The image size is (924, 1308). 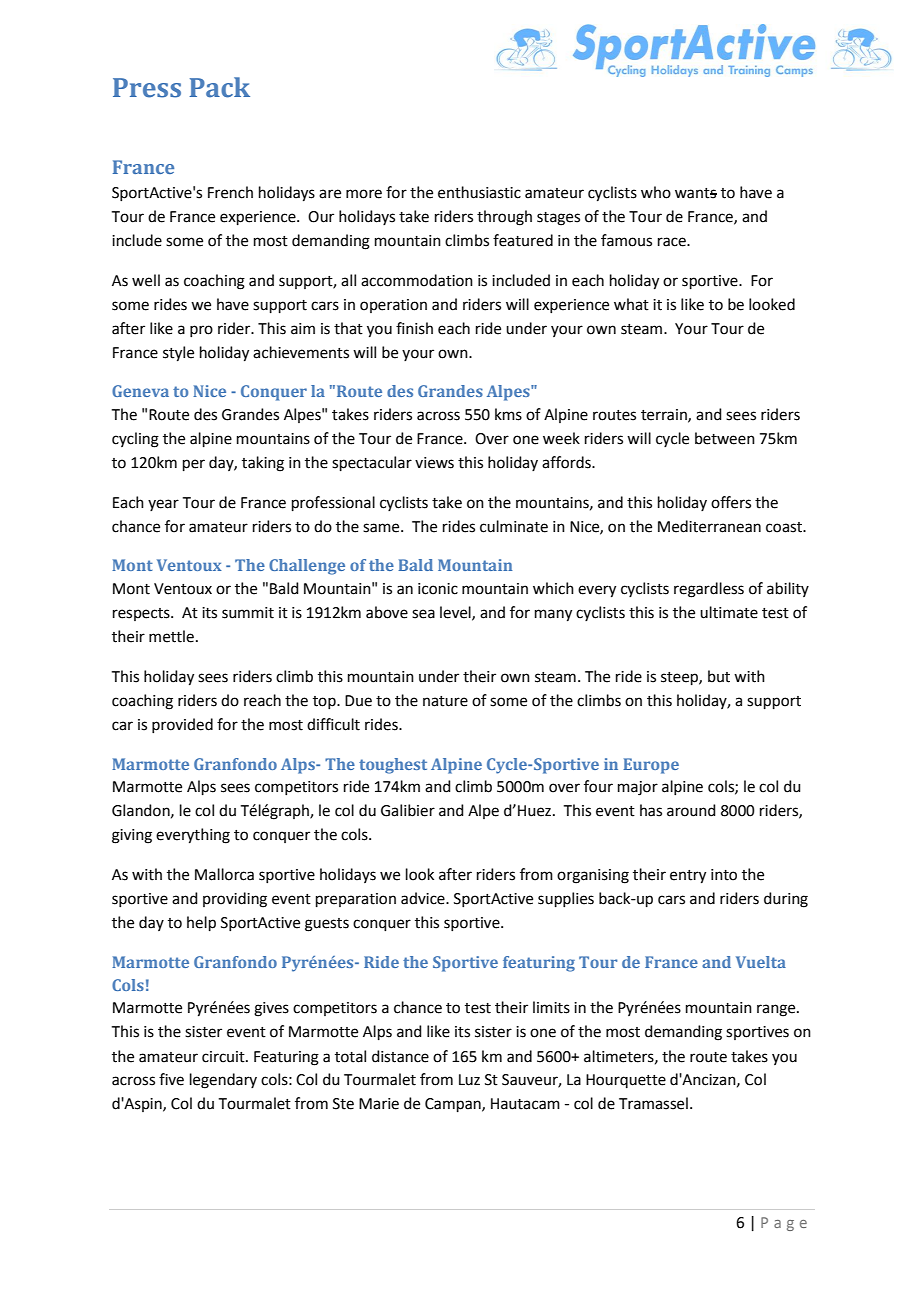 I want to click on Europe, so click(x=651, y=766).
